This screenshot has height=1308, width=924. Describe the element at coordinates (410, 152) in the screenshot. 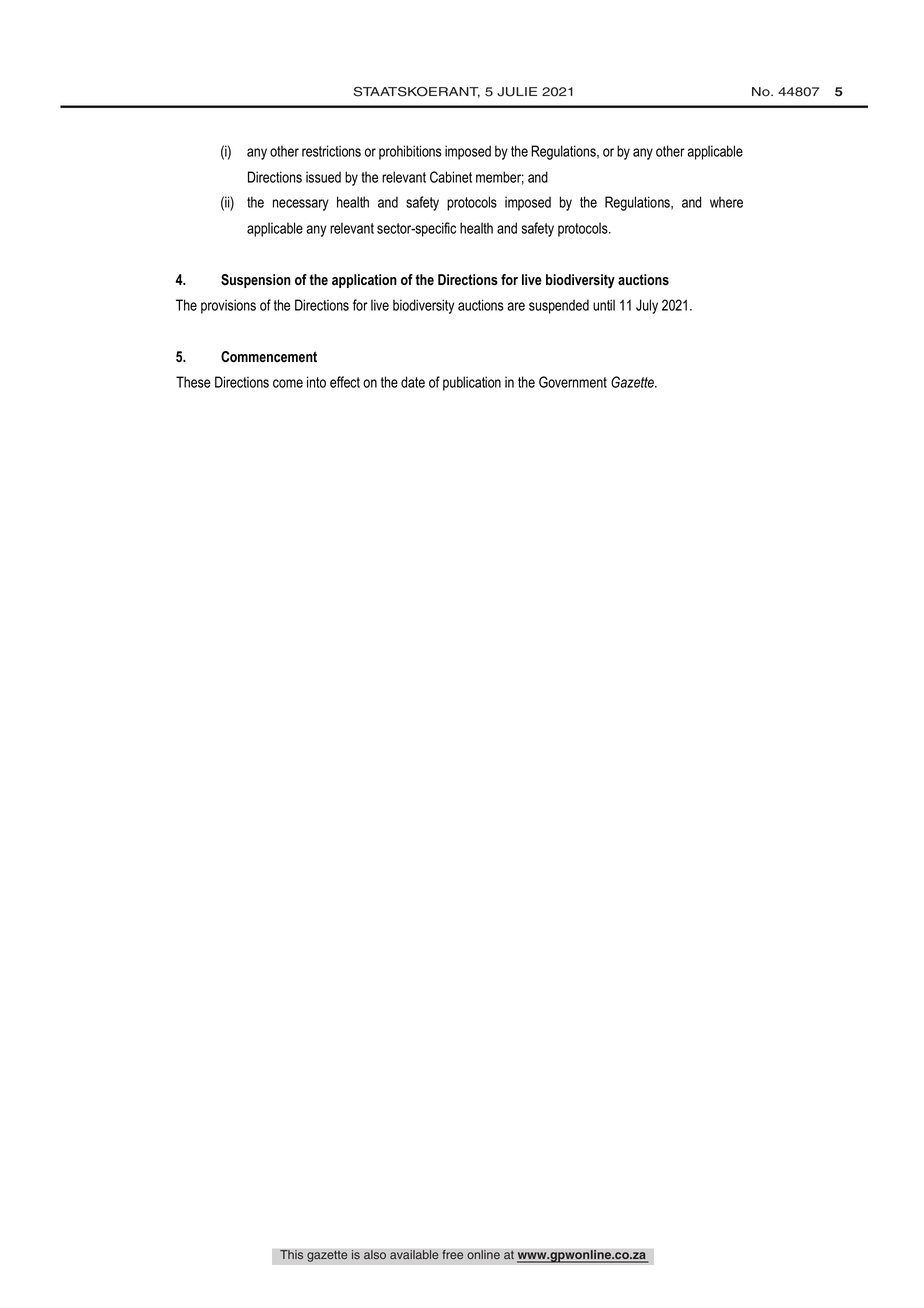

I see `prohibitions` at that location.
